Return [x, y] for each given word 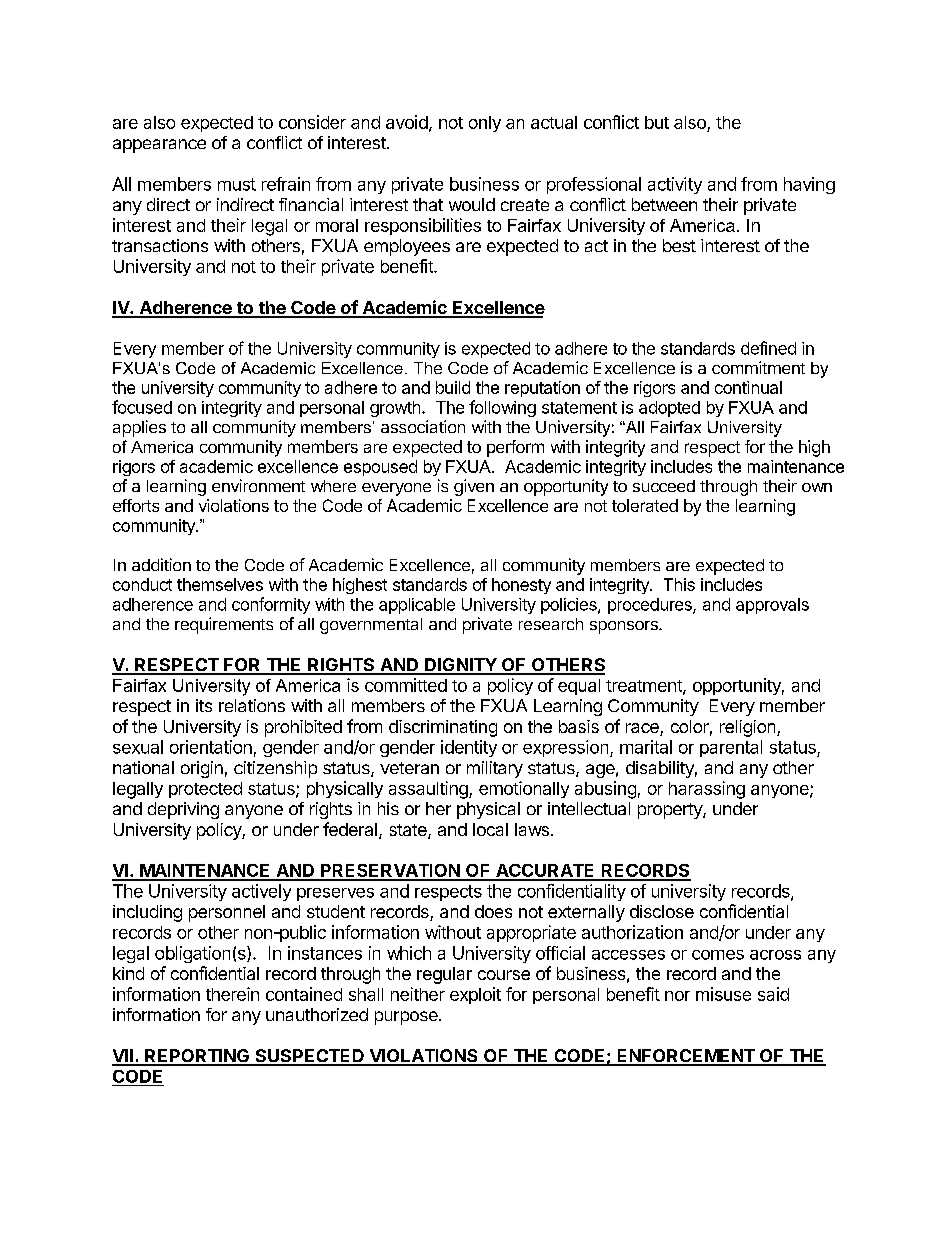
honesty [521, 586]
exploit [475, 995]
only [485, 124]
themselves [220, 584]
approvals [772, 606]
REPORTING [197, 1057]
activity [675, 185]
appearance [159, 146]
